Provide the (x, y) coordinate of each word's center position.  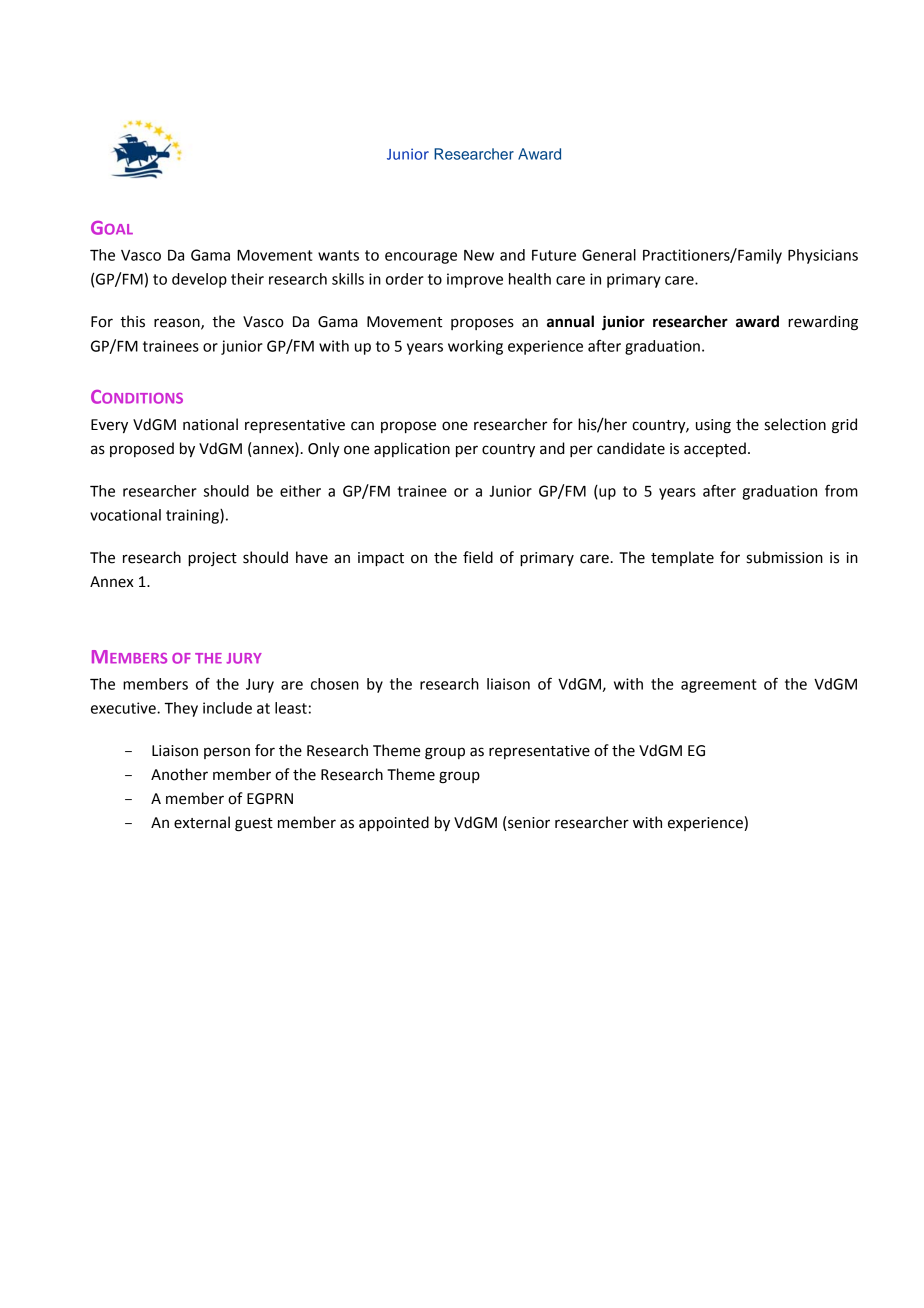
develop (199, 280)
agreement (718, 686)
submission (785, 557)
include (227, 708)
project (212, 559)
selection (795, 424)
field (478, 557)
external (202, 822)
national (210, 424)
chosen (335, 684)
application (412, 449)
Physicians (823, 256)
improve (475, 280)
